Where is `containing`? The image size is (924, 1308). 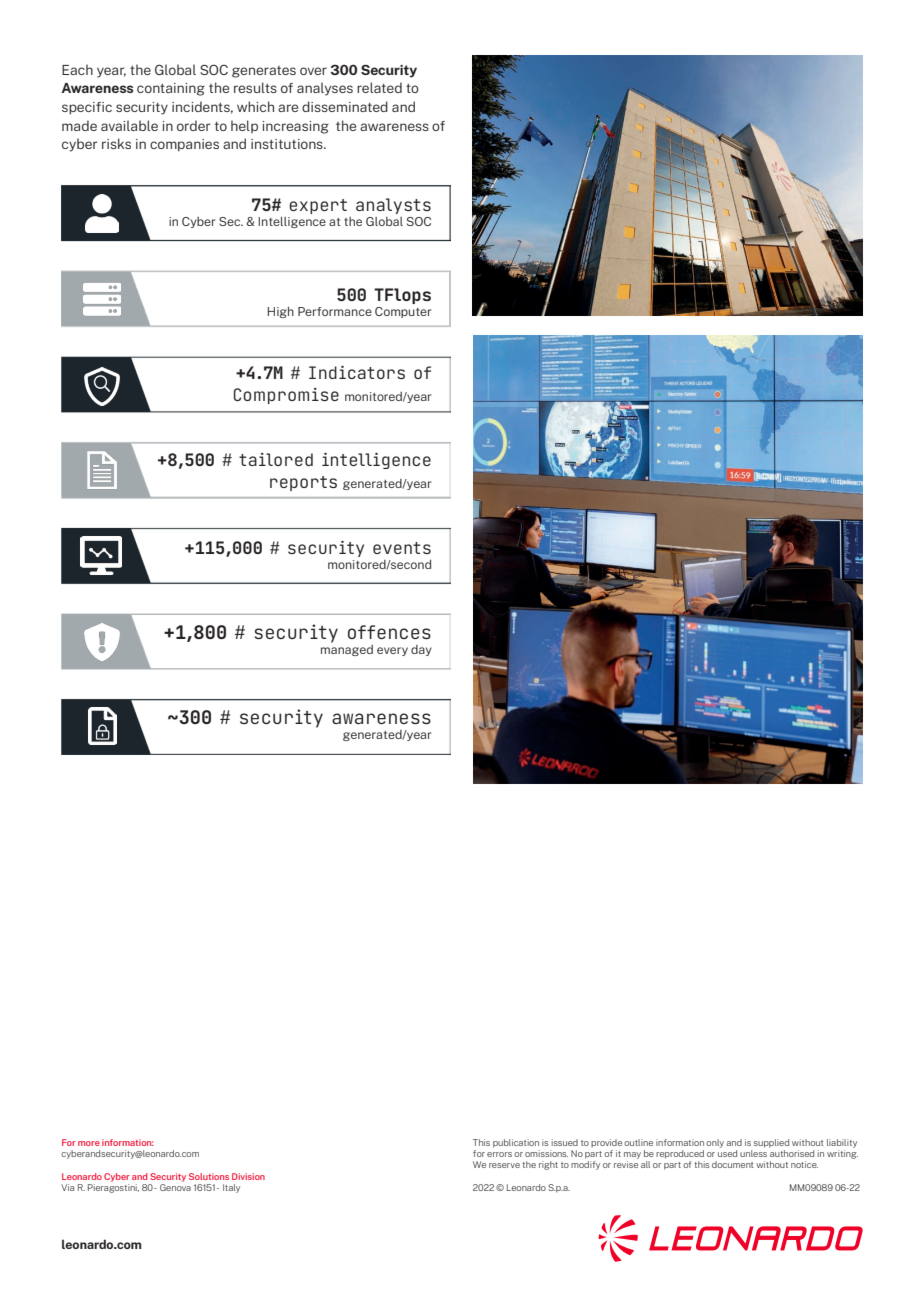
containing is located at coordinates (171, 89).
